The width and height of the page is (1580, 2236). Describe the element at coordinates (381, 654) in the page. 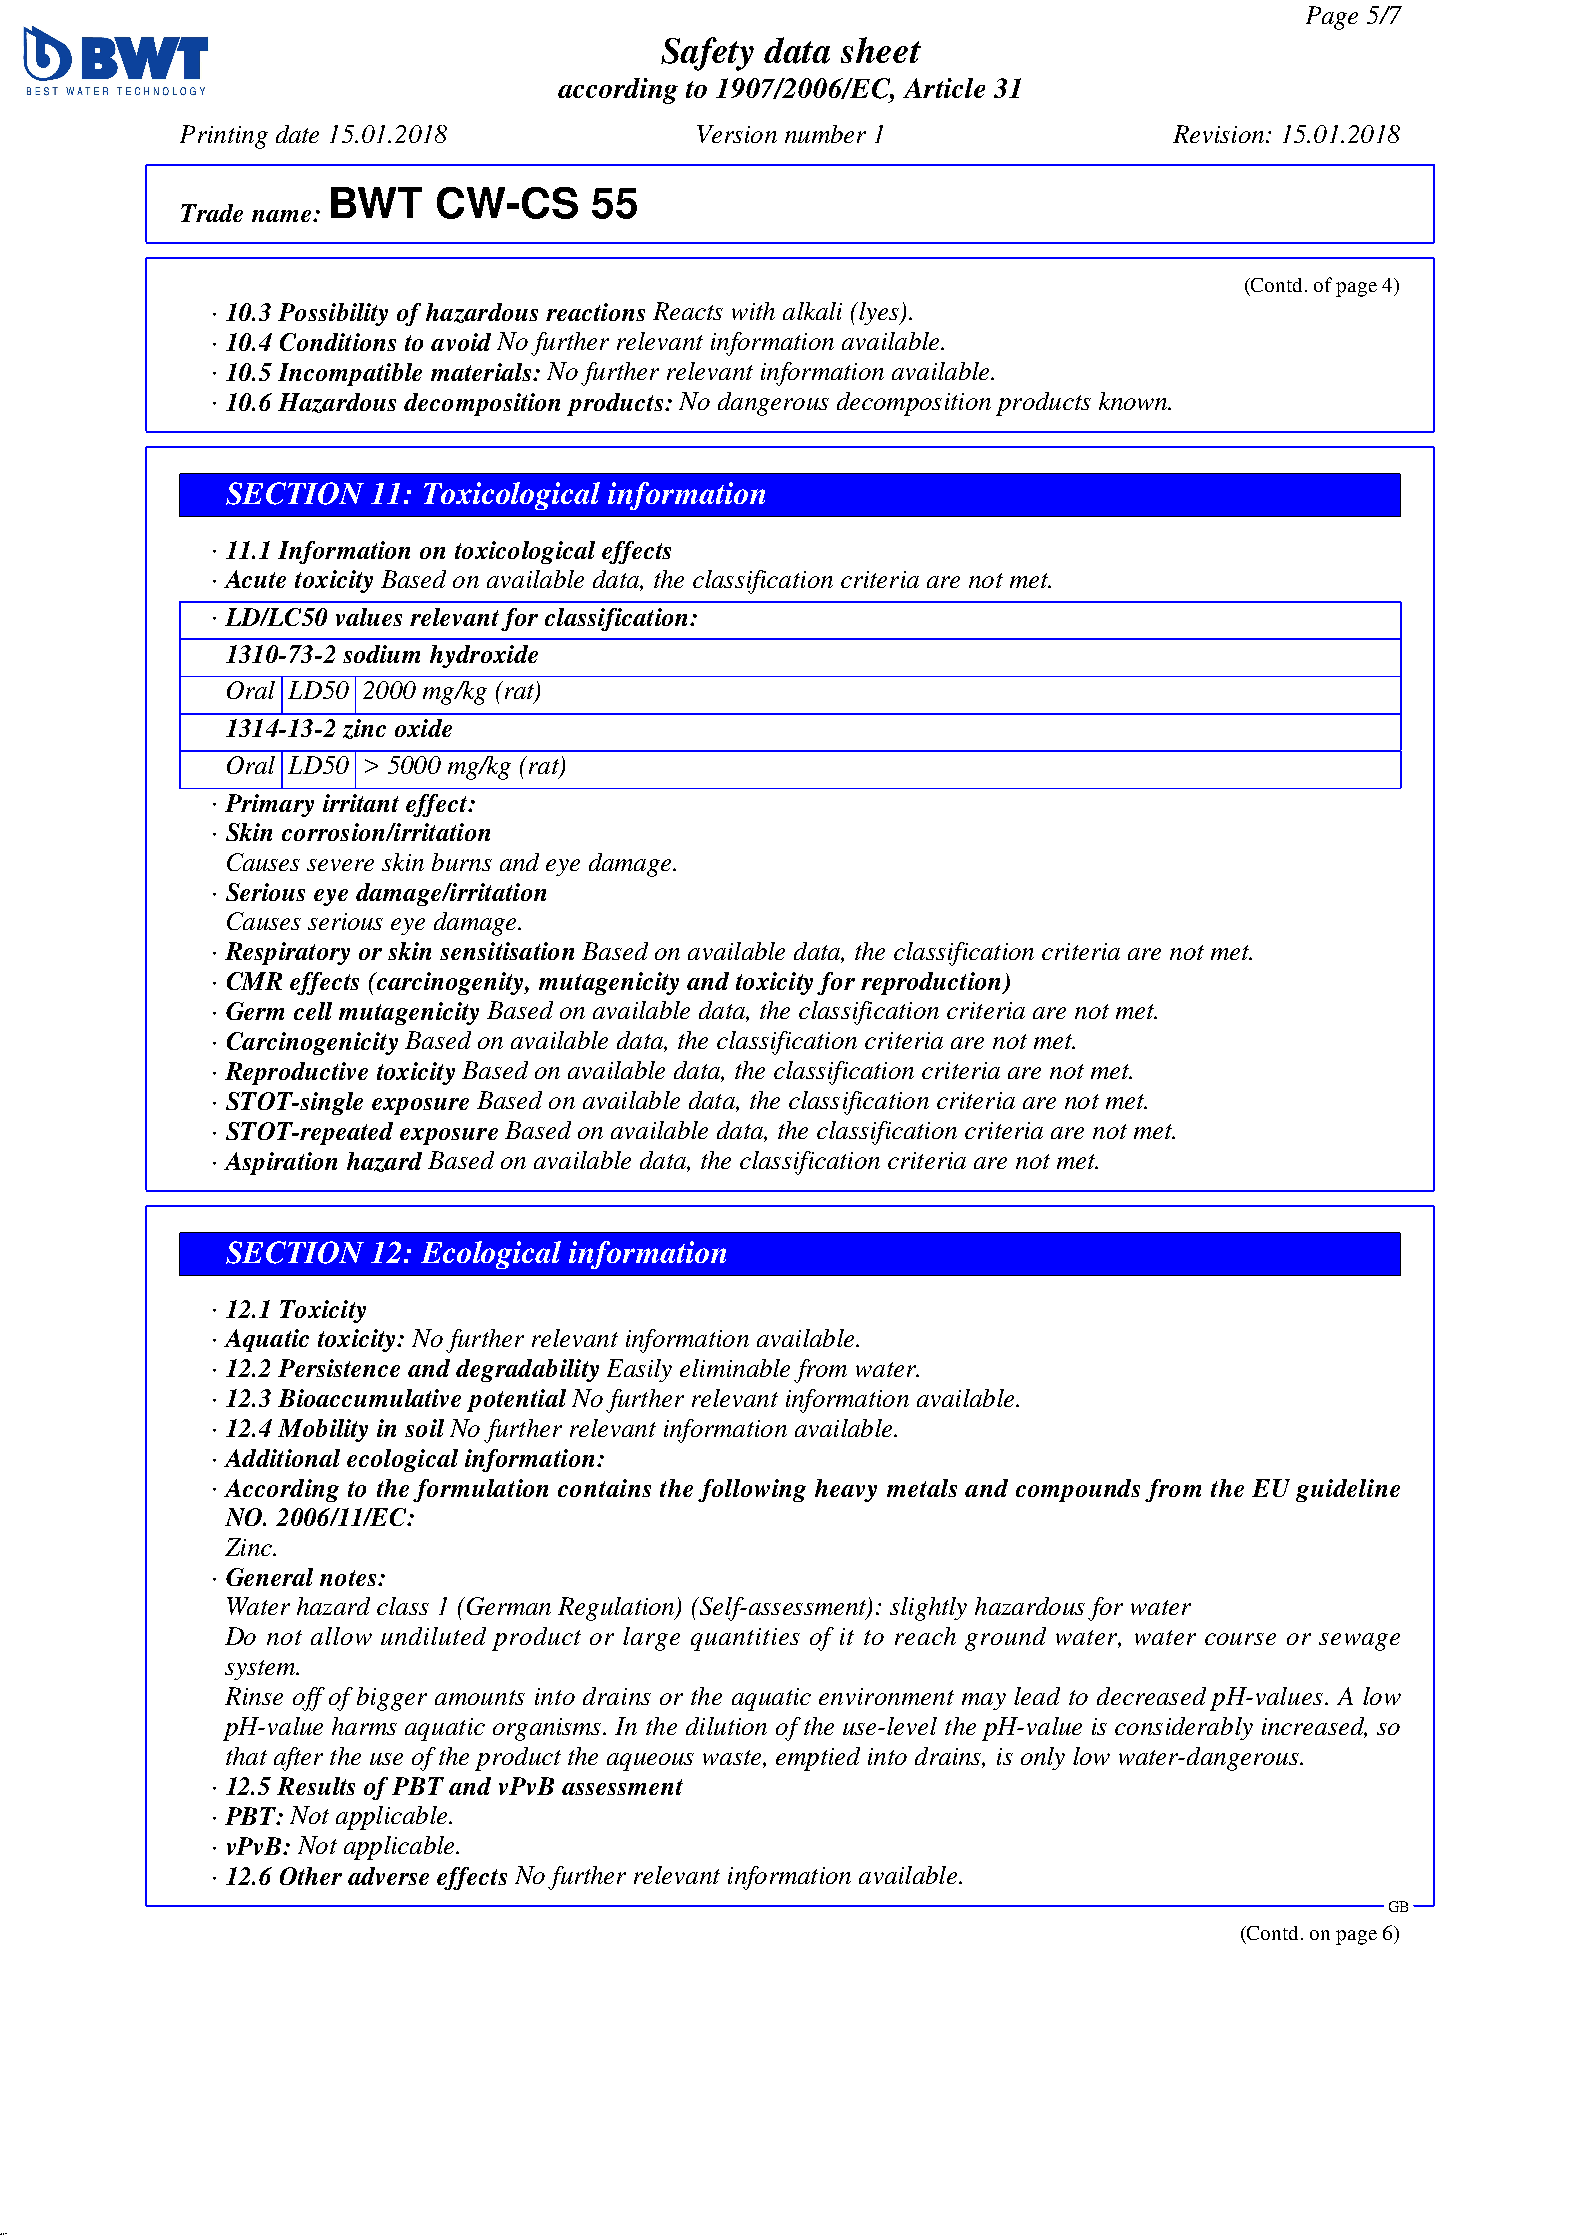

I see `sodium` at that location.
